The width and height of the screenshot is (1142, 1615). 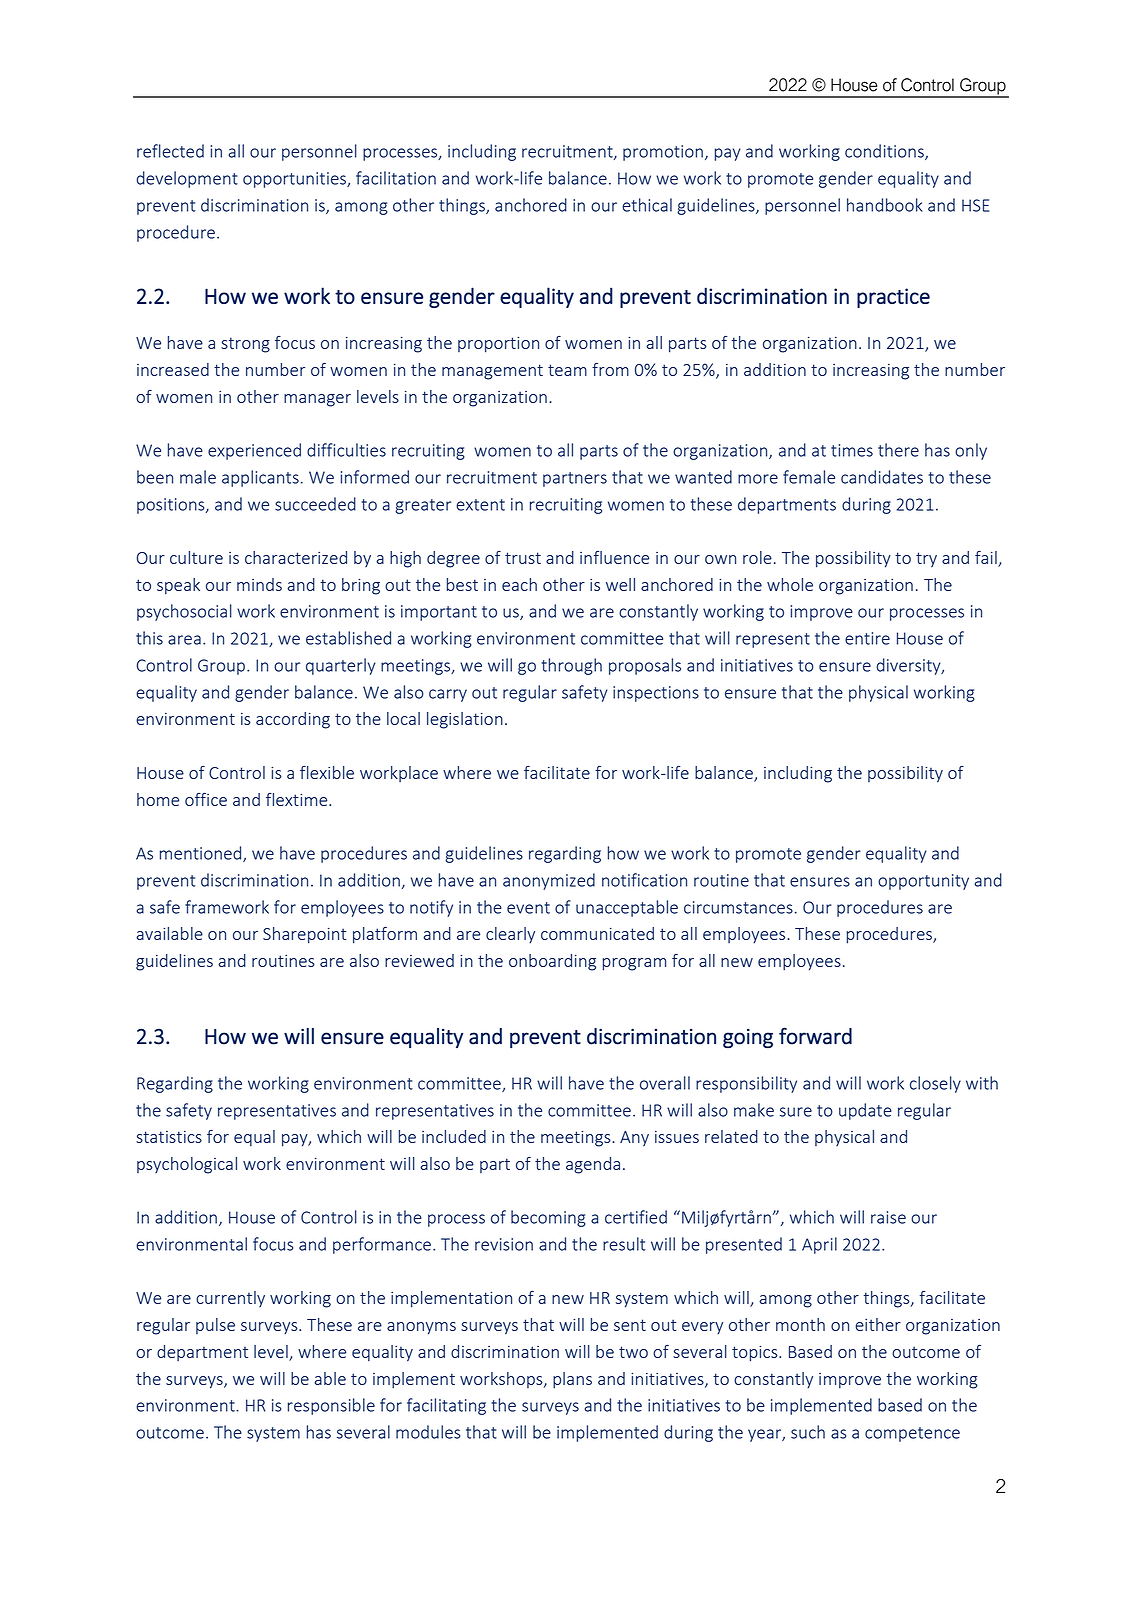 What do you see at coordinates (647, 205) in the screenshot?
I see `ethical` at bounding box center [647, 205].
